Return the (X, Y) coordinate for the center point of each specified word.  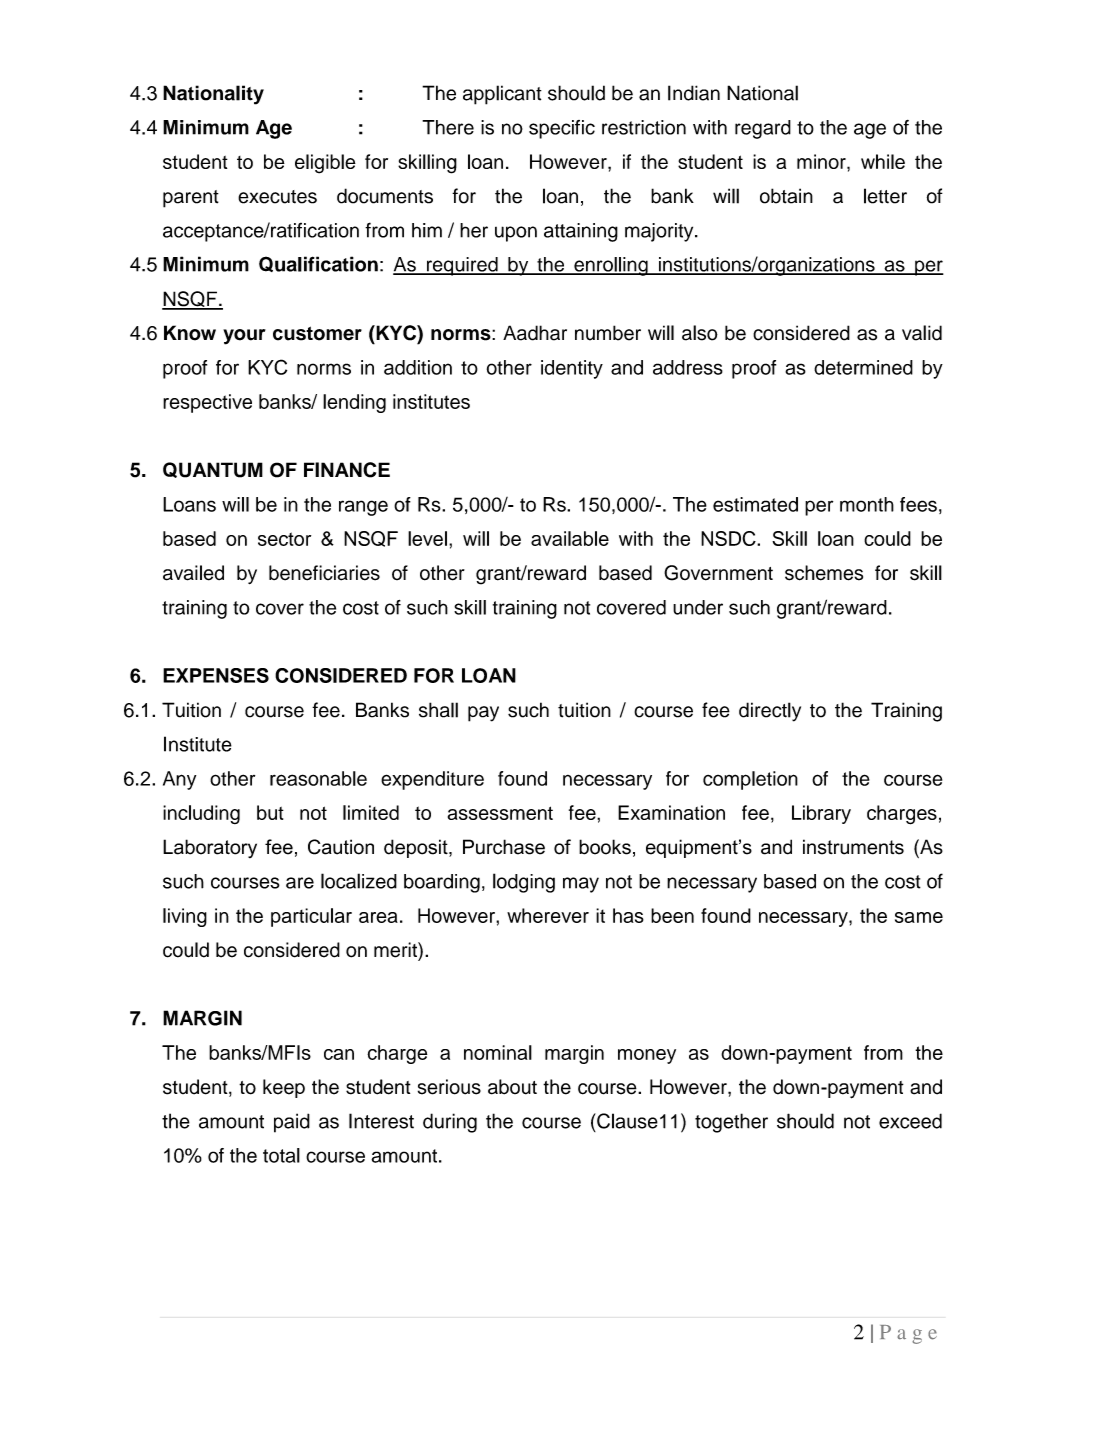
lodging (524, 883)
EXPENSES (216, 675)
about (512, 1087)
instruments (853, 847)
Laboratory (210, 848)
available (570, 538)
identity (572, 369)
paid (292, 1123)
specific (562, 129)
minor (822, 161)
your (244, 337)
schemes (824, 573)
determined (863, 367)
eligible (325, 164)
